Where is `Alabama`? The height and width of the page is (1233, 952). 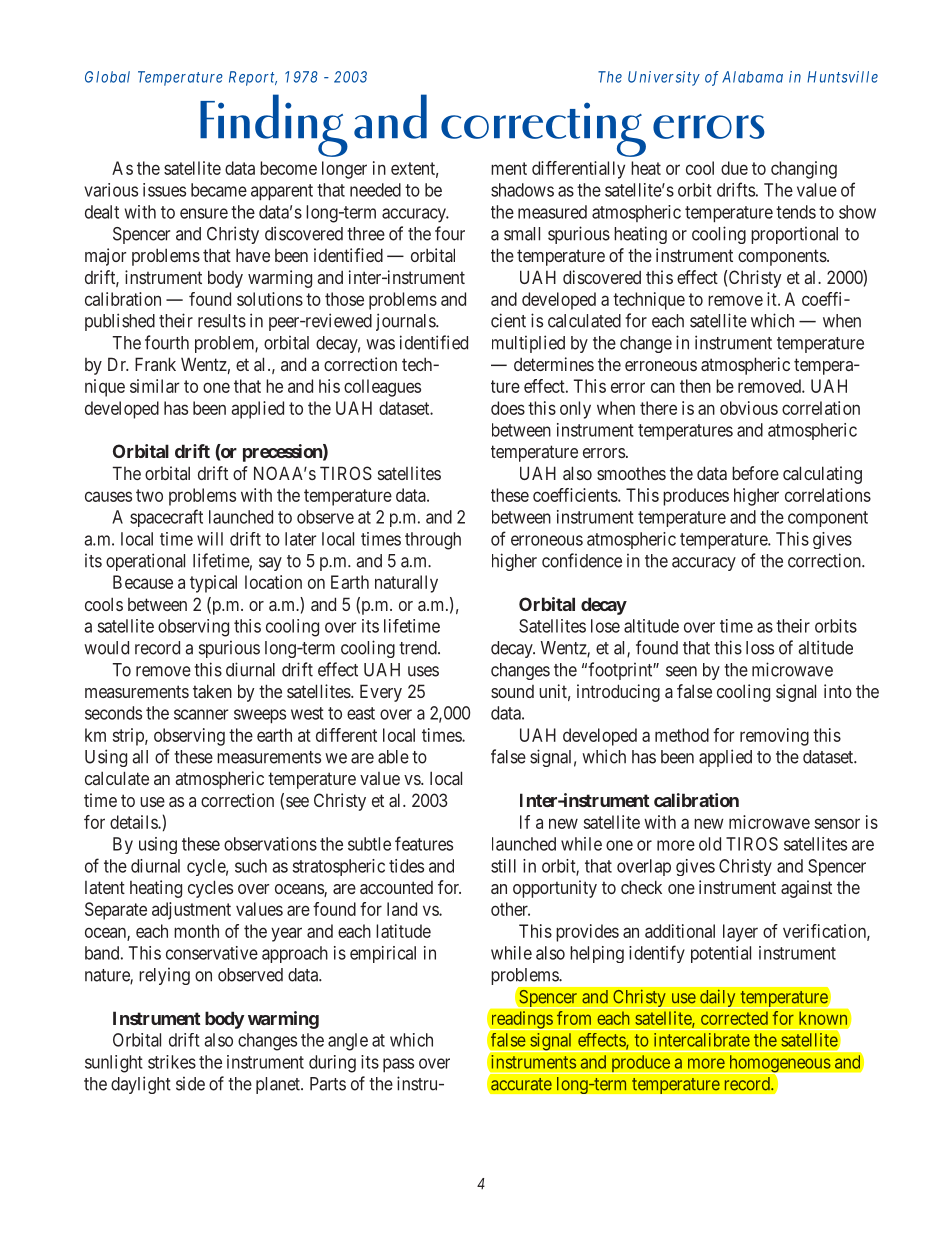 Alabama is located at coordinates (752, 77).
